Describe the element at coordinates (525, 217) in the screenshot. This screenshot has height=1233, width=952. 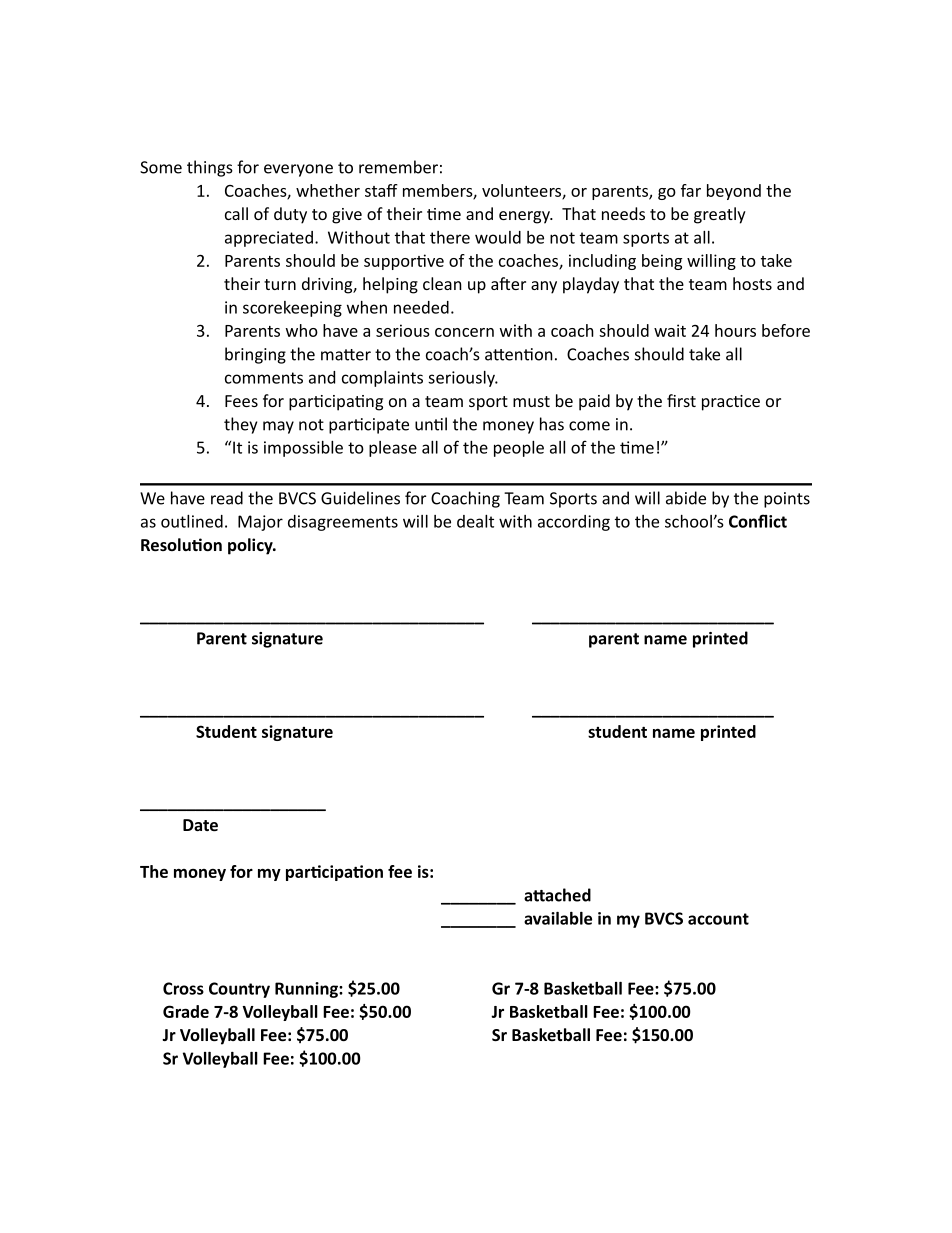
I see `energy` at that location.
